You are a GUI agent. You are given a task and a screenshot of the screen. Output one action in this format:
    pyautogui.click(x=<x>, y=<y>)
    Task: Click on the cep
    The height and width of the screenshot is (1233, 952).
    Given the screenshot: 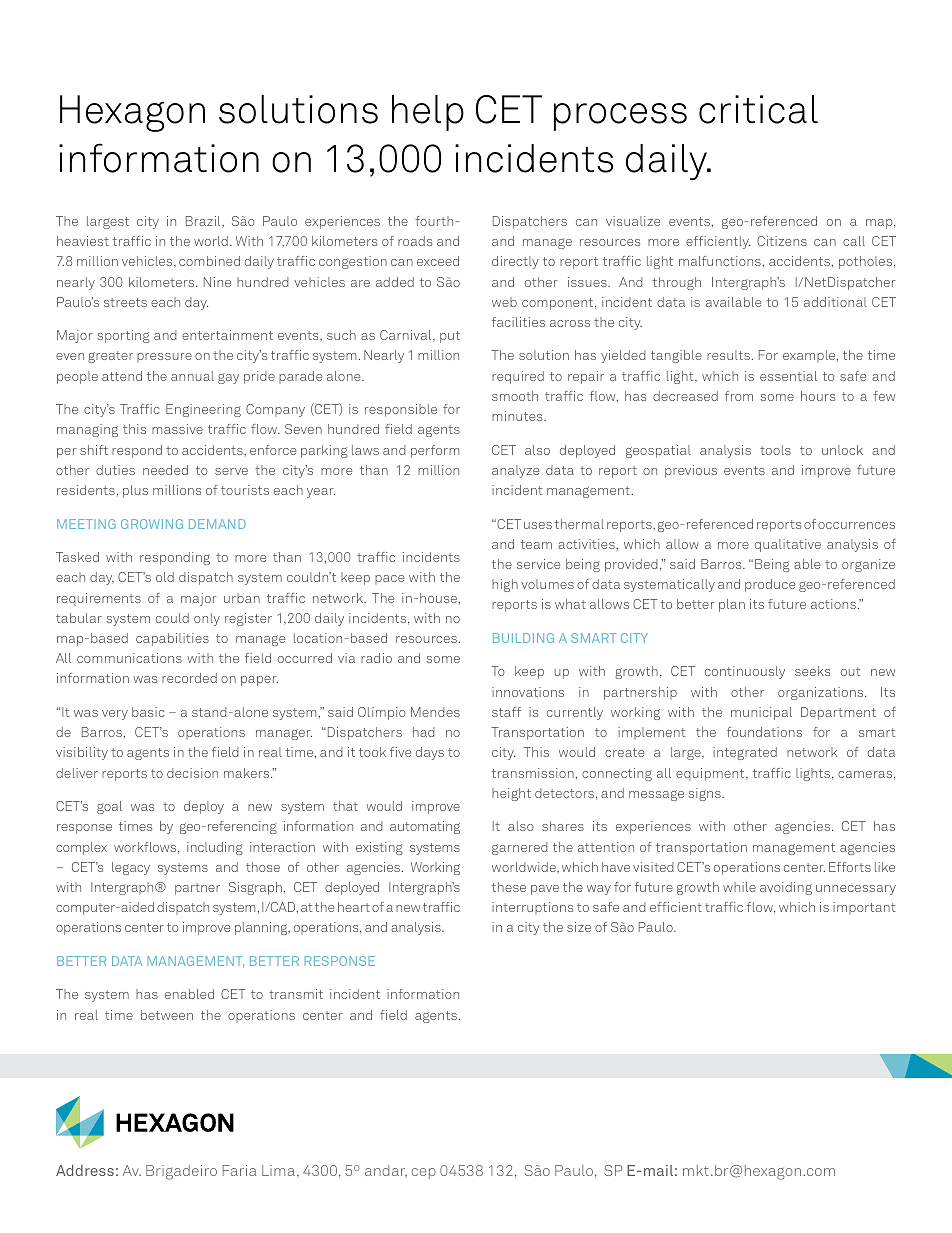 What is the action you would take?
    pyautogui.click(x=423, y=1173)
